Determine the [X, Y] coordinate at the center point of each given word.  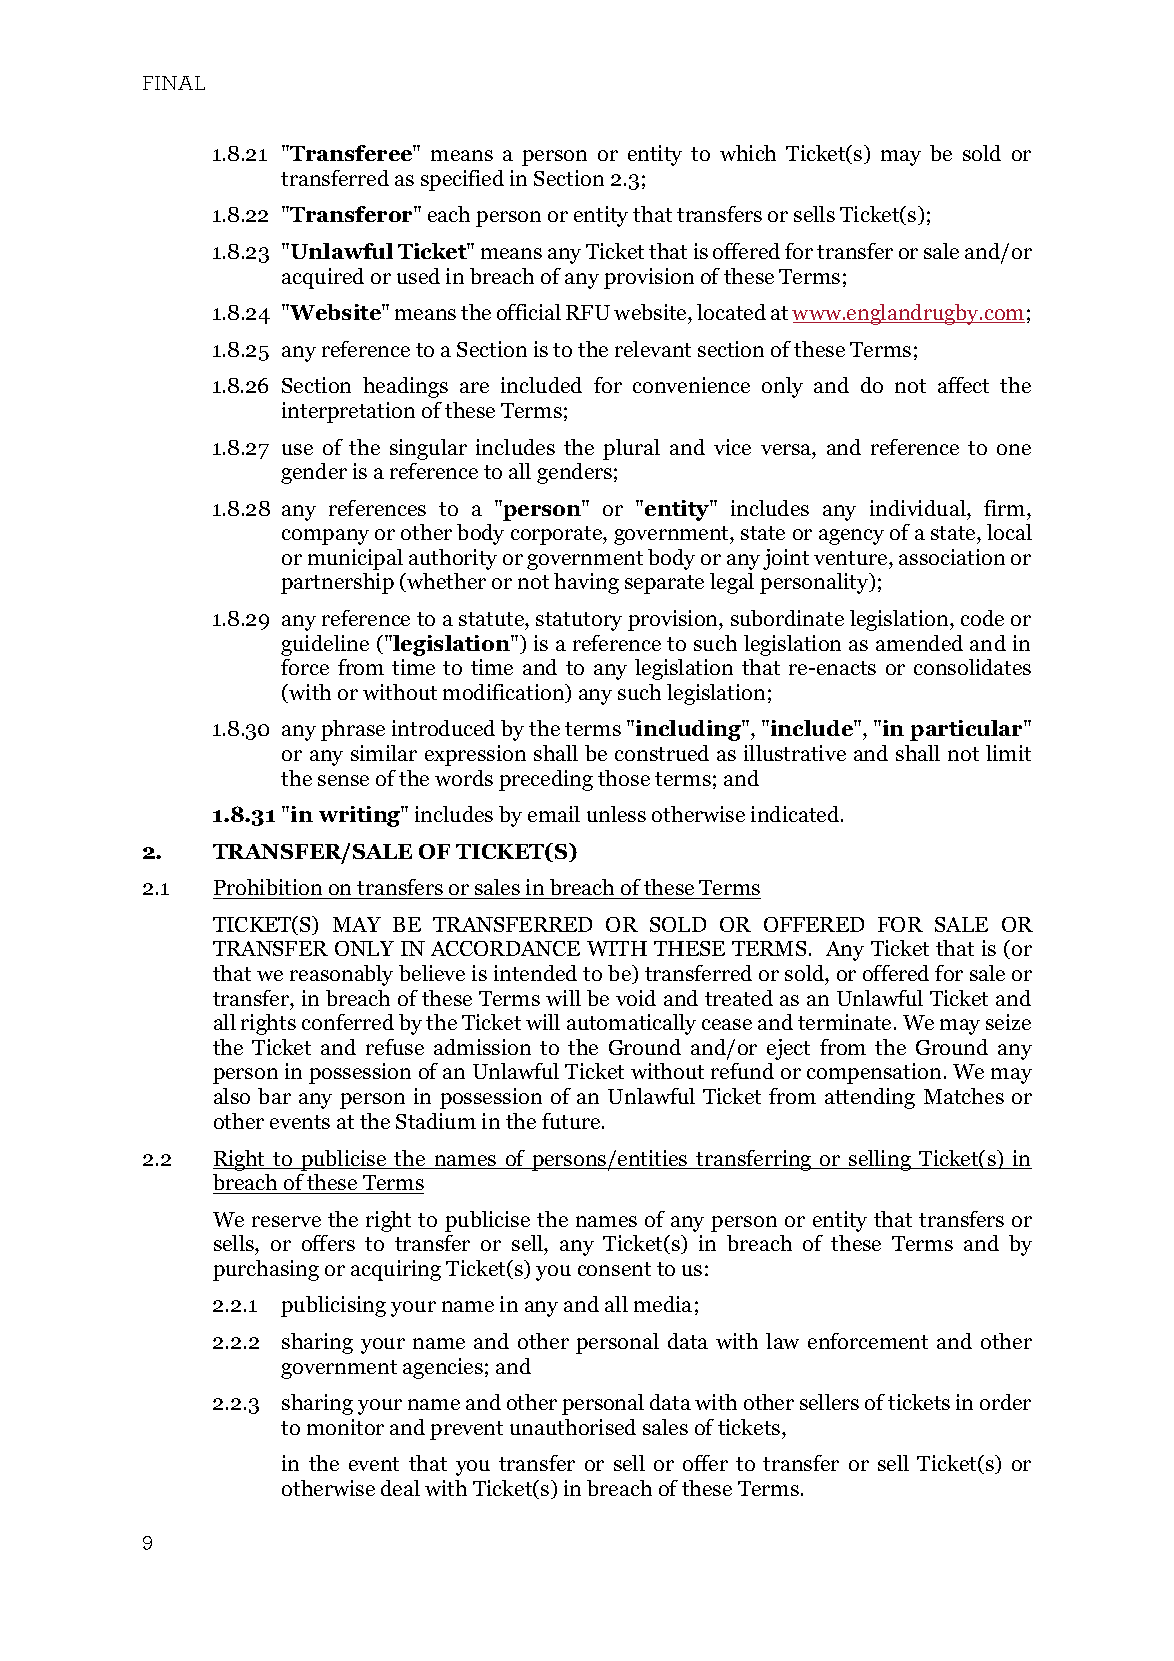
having [586, 583]
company [325, 537]
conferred [348, 1022]
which [748, 153]
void [636, 998]
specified [462, 180]
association [952, 557]
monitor [345, 1427]
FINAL [174, 83]
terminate [844, 1022]
